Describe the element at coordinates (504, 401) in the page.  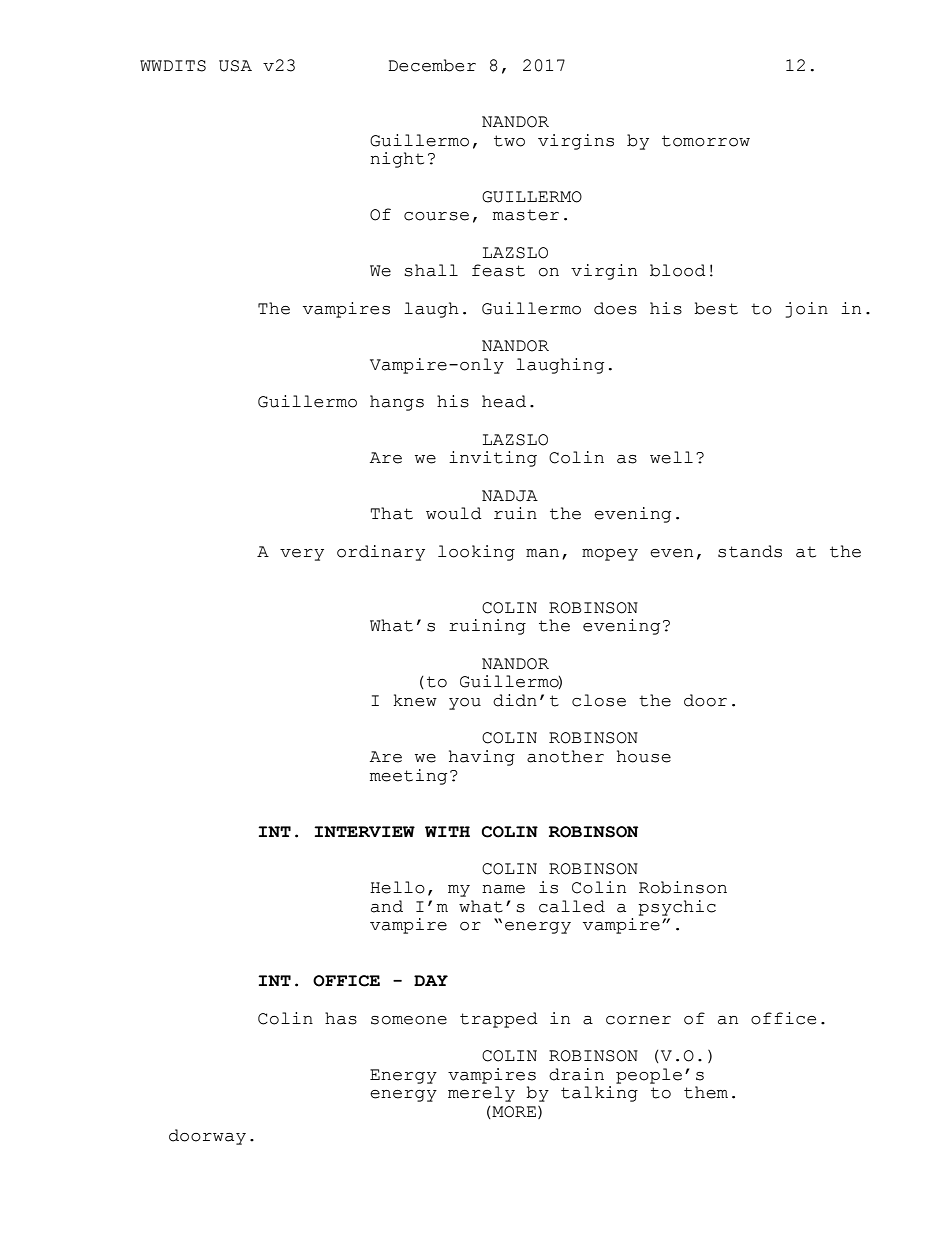
I see `head` at that location.
